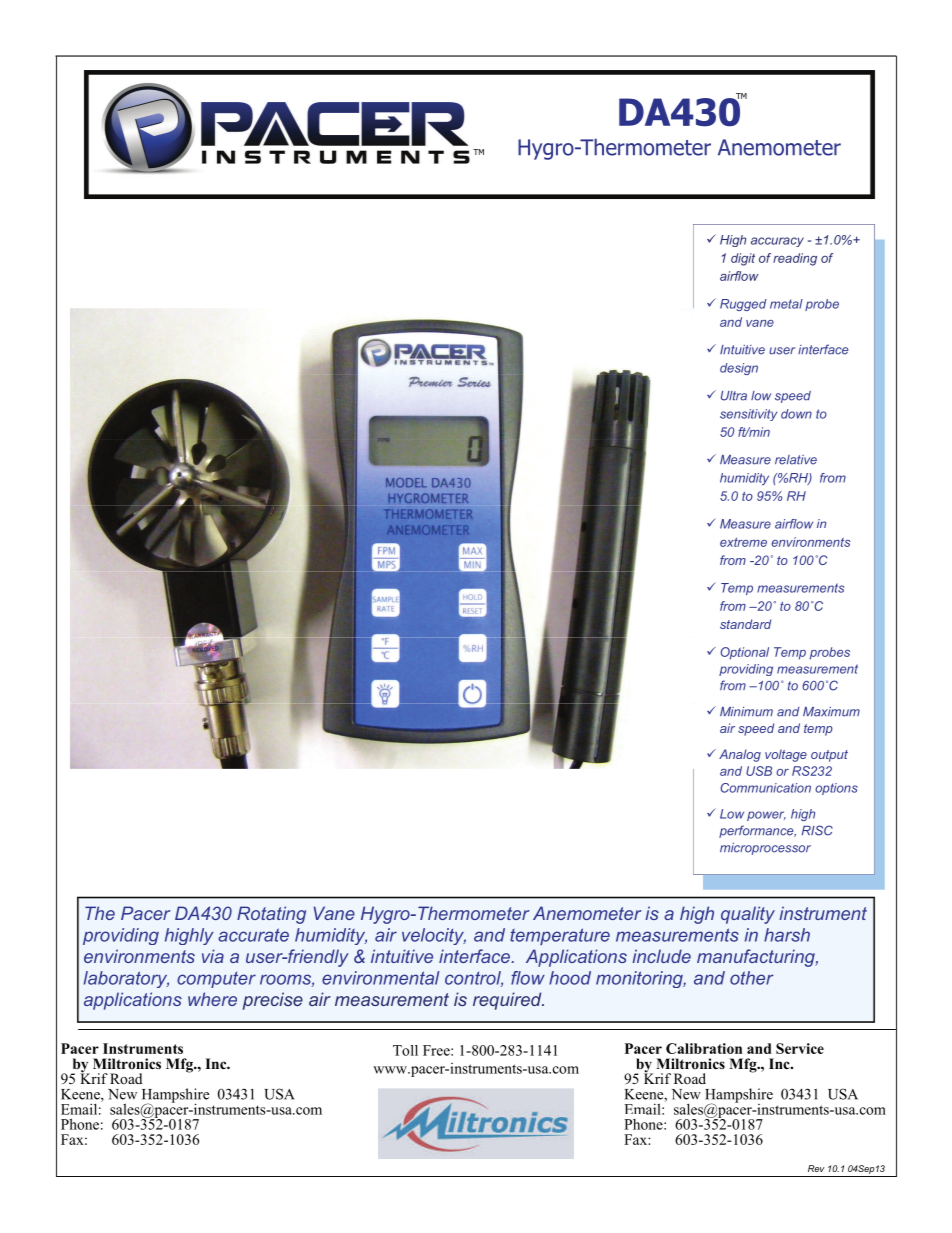 The height and width of the screenshot is (1233, 952). What do you see at coordinates (796, 460) in the screenshot?
I see `relative` at bounding box center [796, 460].
